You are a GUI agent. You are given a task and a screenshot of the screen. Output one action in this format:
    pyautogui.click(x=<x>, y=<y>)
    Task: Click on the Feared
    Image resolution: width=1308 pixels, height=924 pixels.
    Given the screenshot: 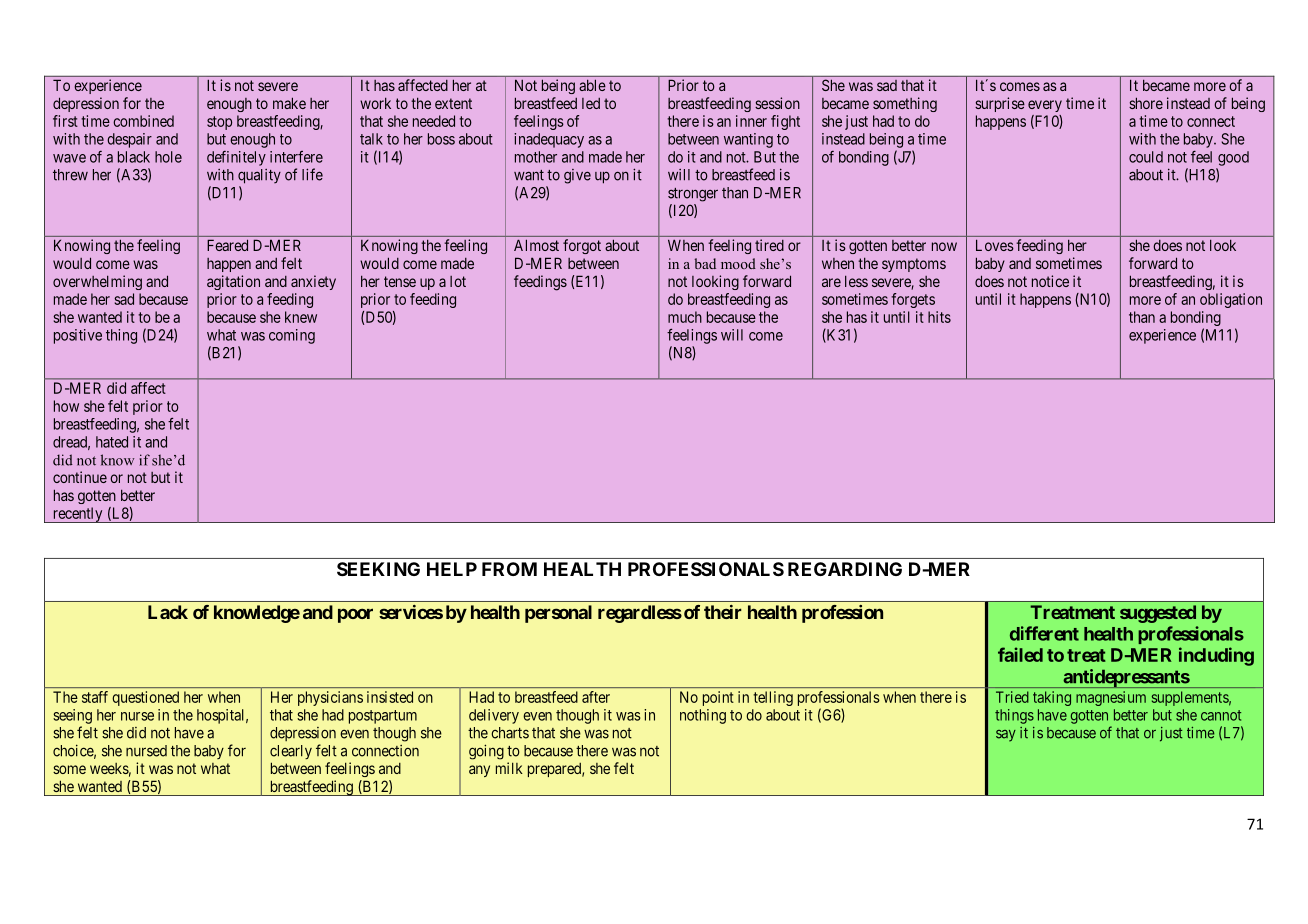 What is the action you would take?
    pyautogui.click(x=227, y=245)
